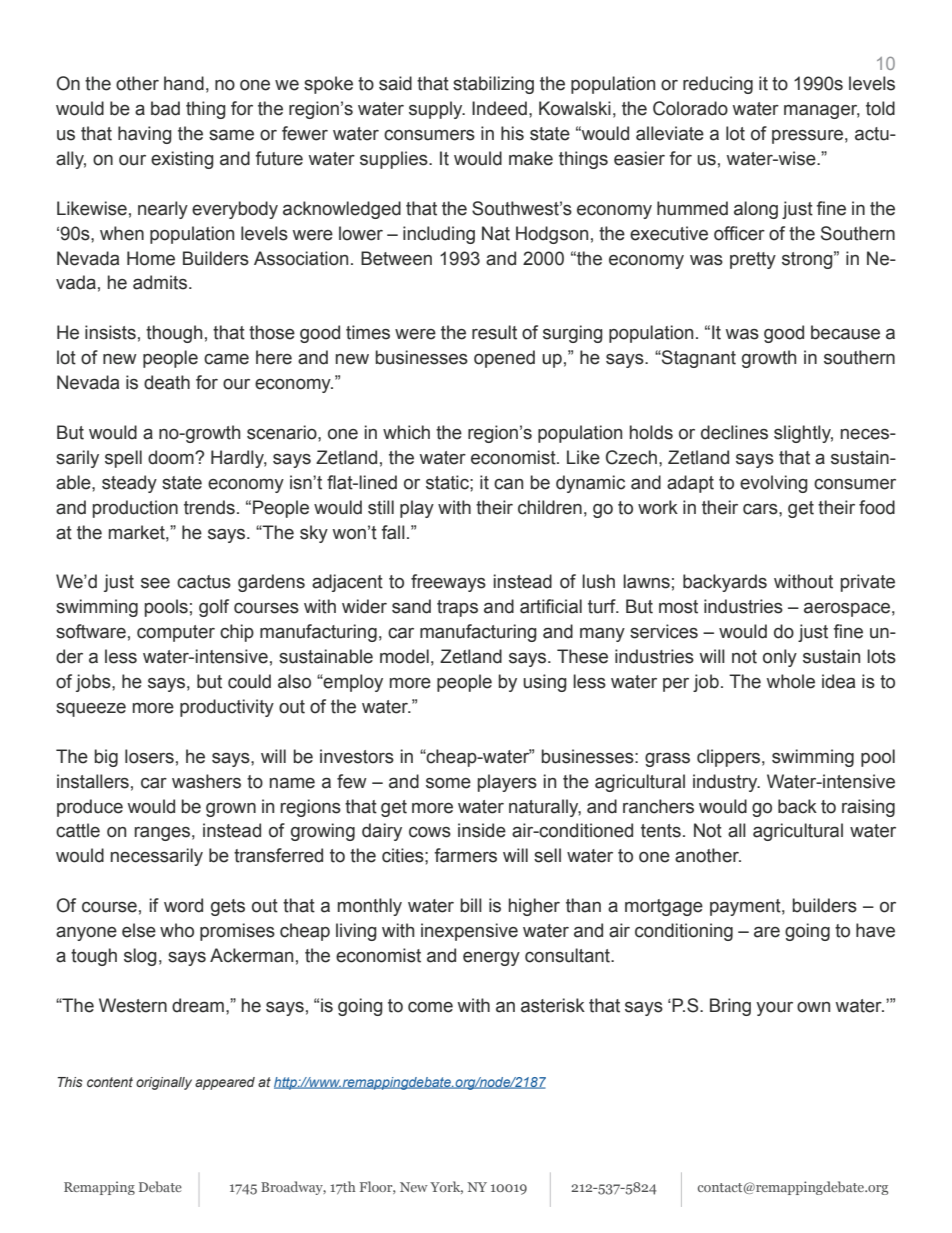  I want to click on your, so click(774, 1009).
